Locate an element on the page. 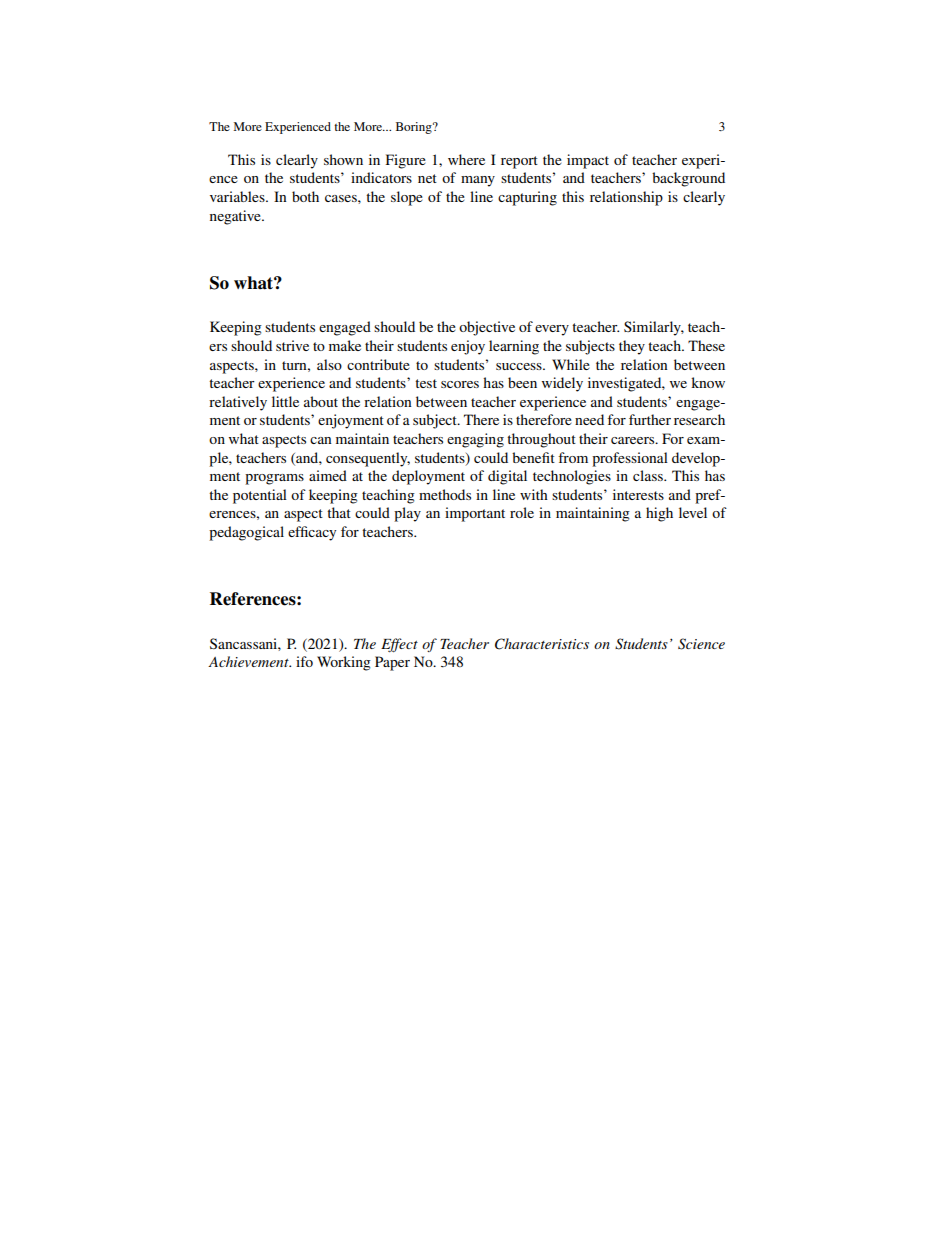  further is located at coordinates (650, 419).
